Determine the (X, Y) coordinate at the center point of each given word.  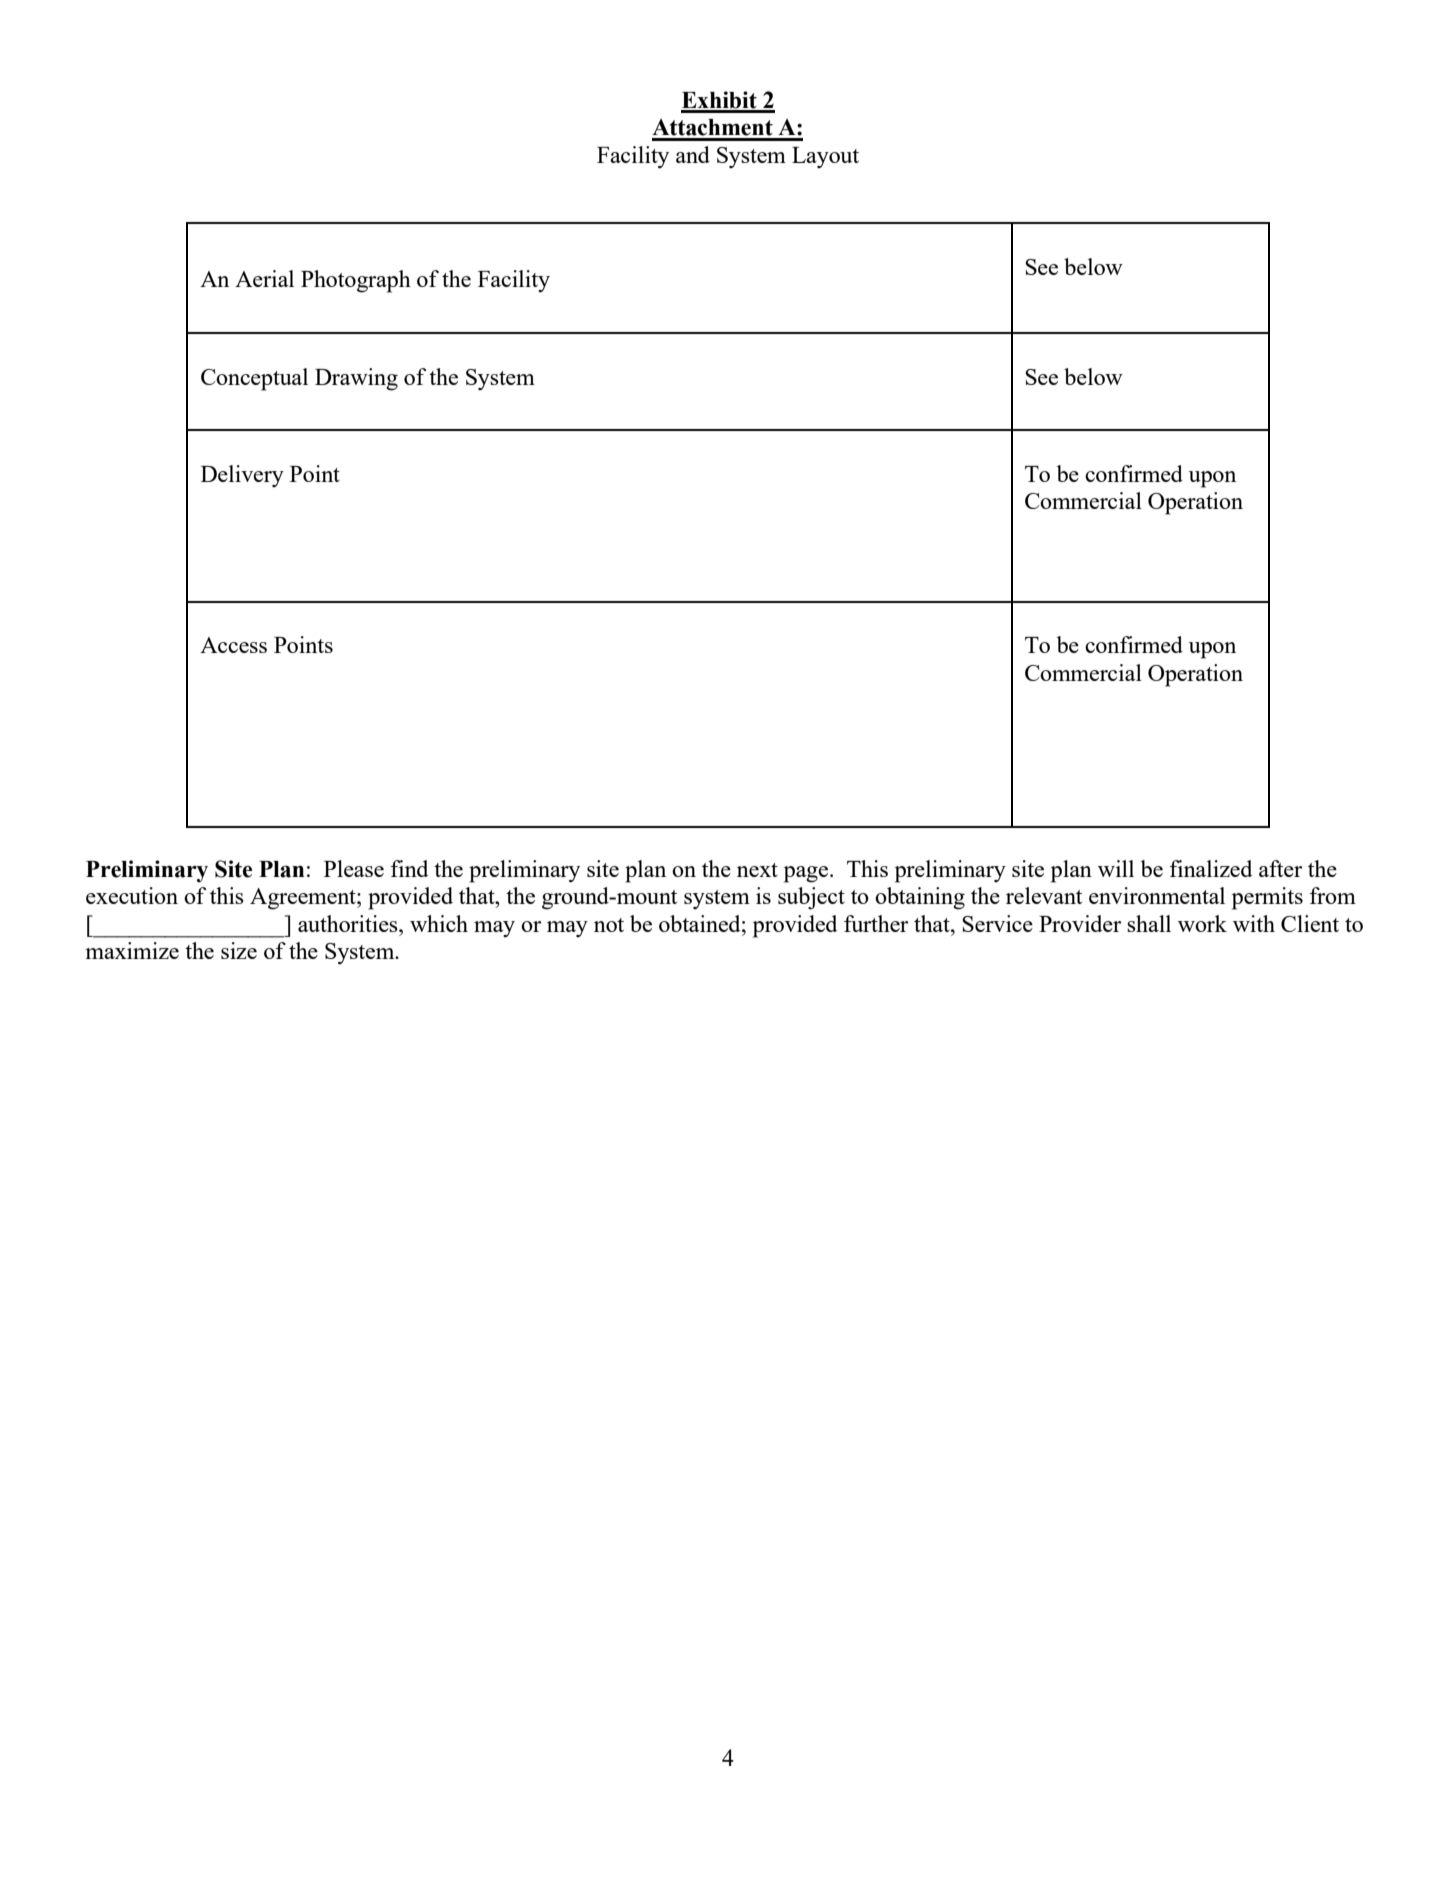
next (757, 870)
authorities (349, 923)
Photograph (356, 281)
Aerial (264, 278)
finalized (1211, 868)
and (693, 154)
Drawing (356, 379)
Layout (825, 157)
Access (233, 645)
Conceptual (254, 379)
